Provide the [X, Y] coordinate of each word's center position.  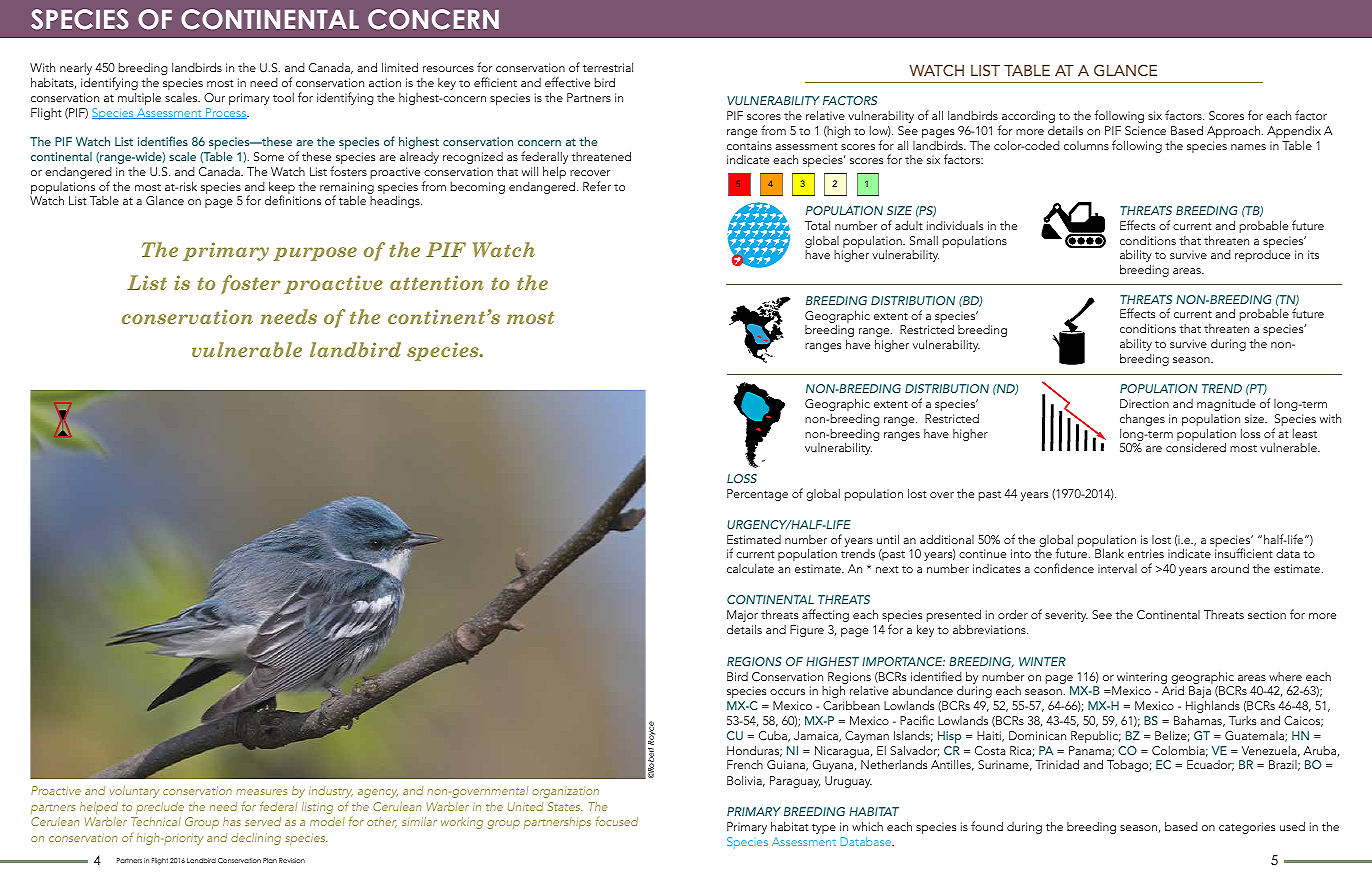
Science [1145, 130]
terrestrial [608, 67]
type [824, 828]
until [888, 539]
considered [1196, 447]
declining [256, 839]
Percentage [757, 495]
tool [283, 97]
